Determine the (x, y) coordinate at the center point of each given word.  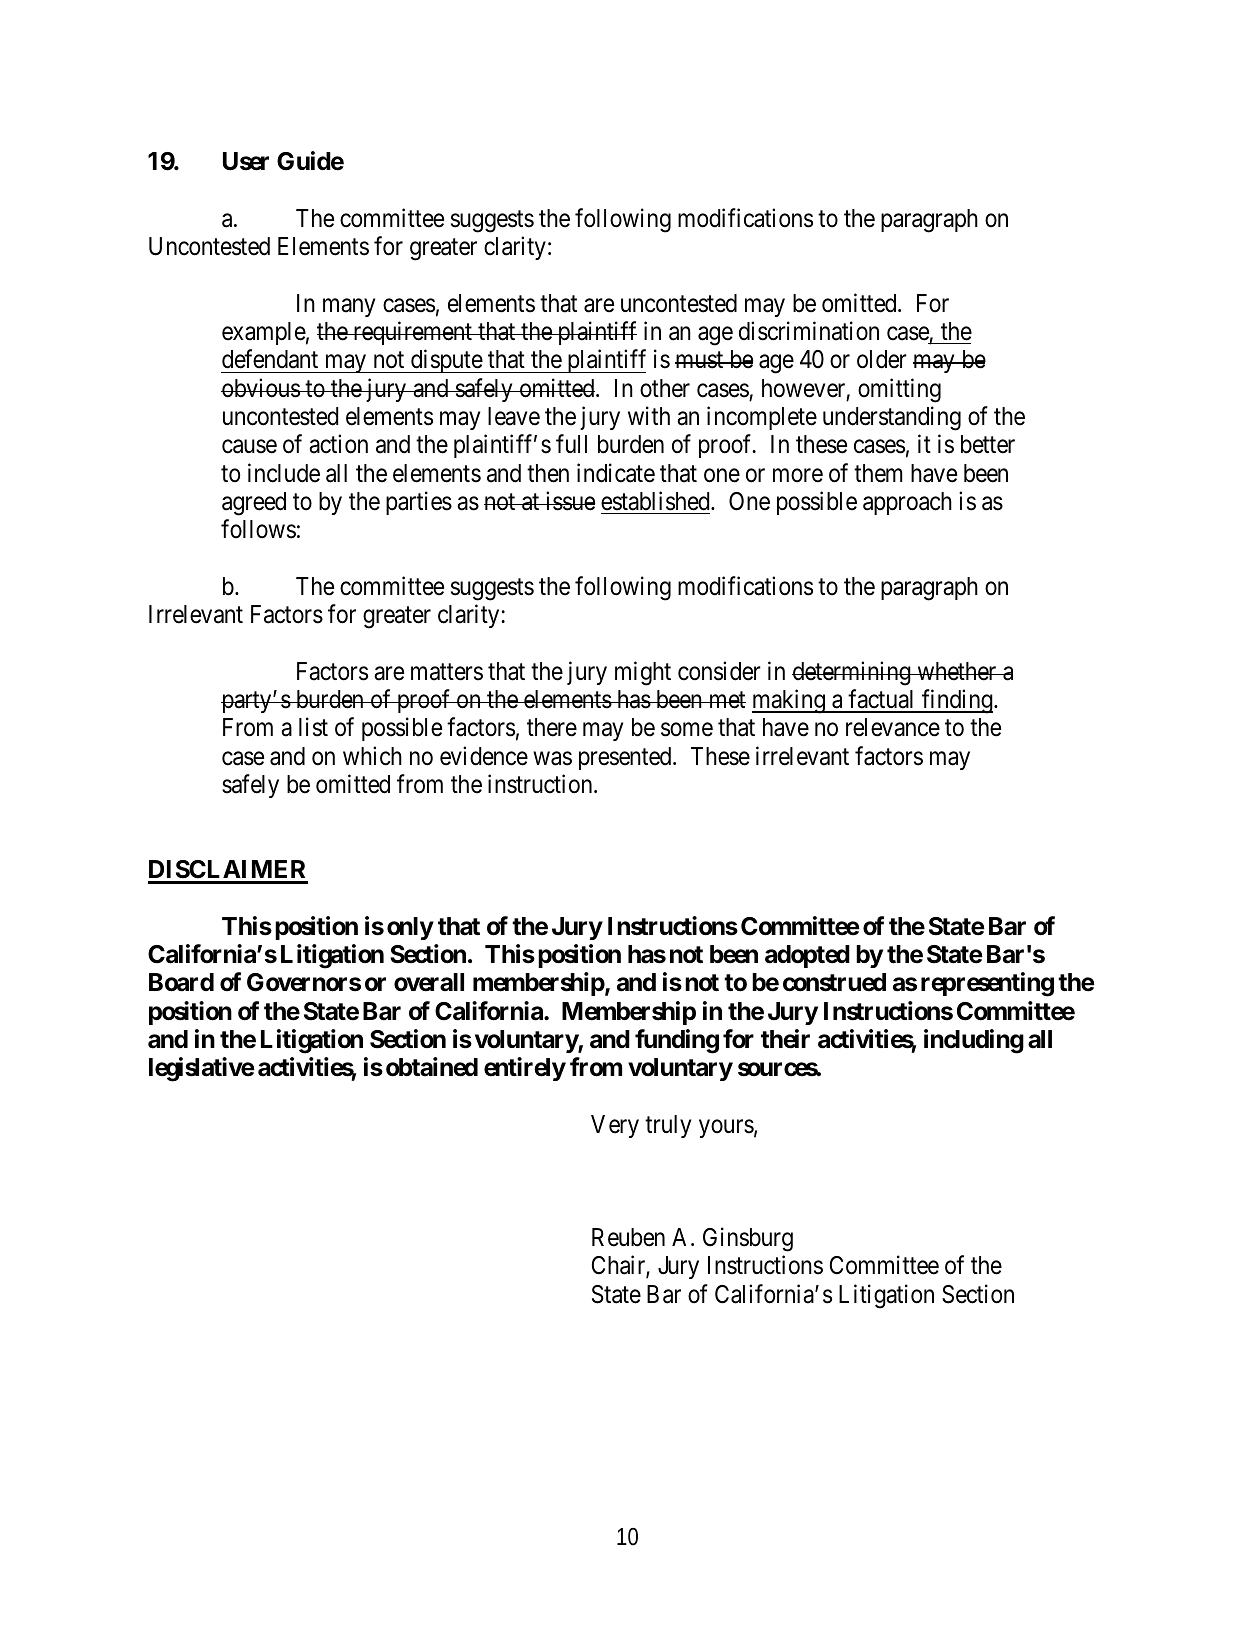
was (552, 758)
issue (569, 501)
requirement (412, 333)
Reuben (628, 1237)
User (246, 161)
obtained (432, 1067)
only (410, 928)
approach (907, 503)
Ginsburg (748, 1239)
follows (258, 529)
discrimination (809, 331)
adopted (807, 956)
